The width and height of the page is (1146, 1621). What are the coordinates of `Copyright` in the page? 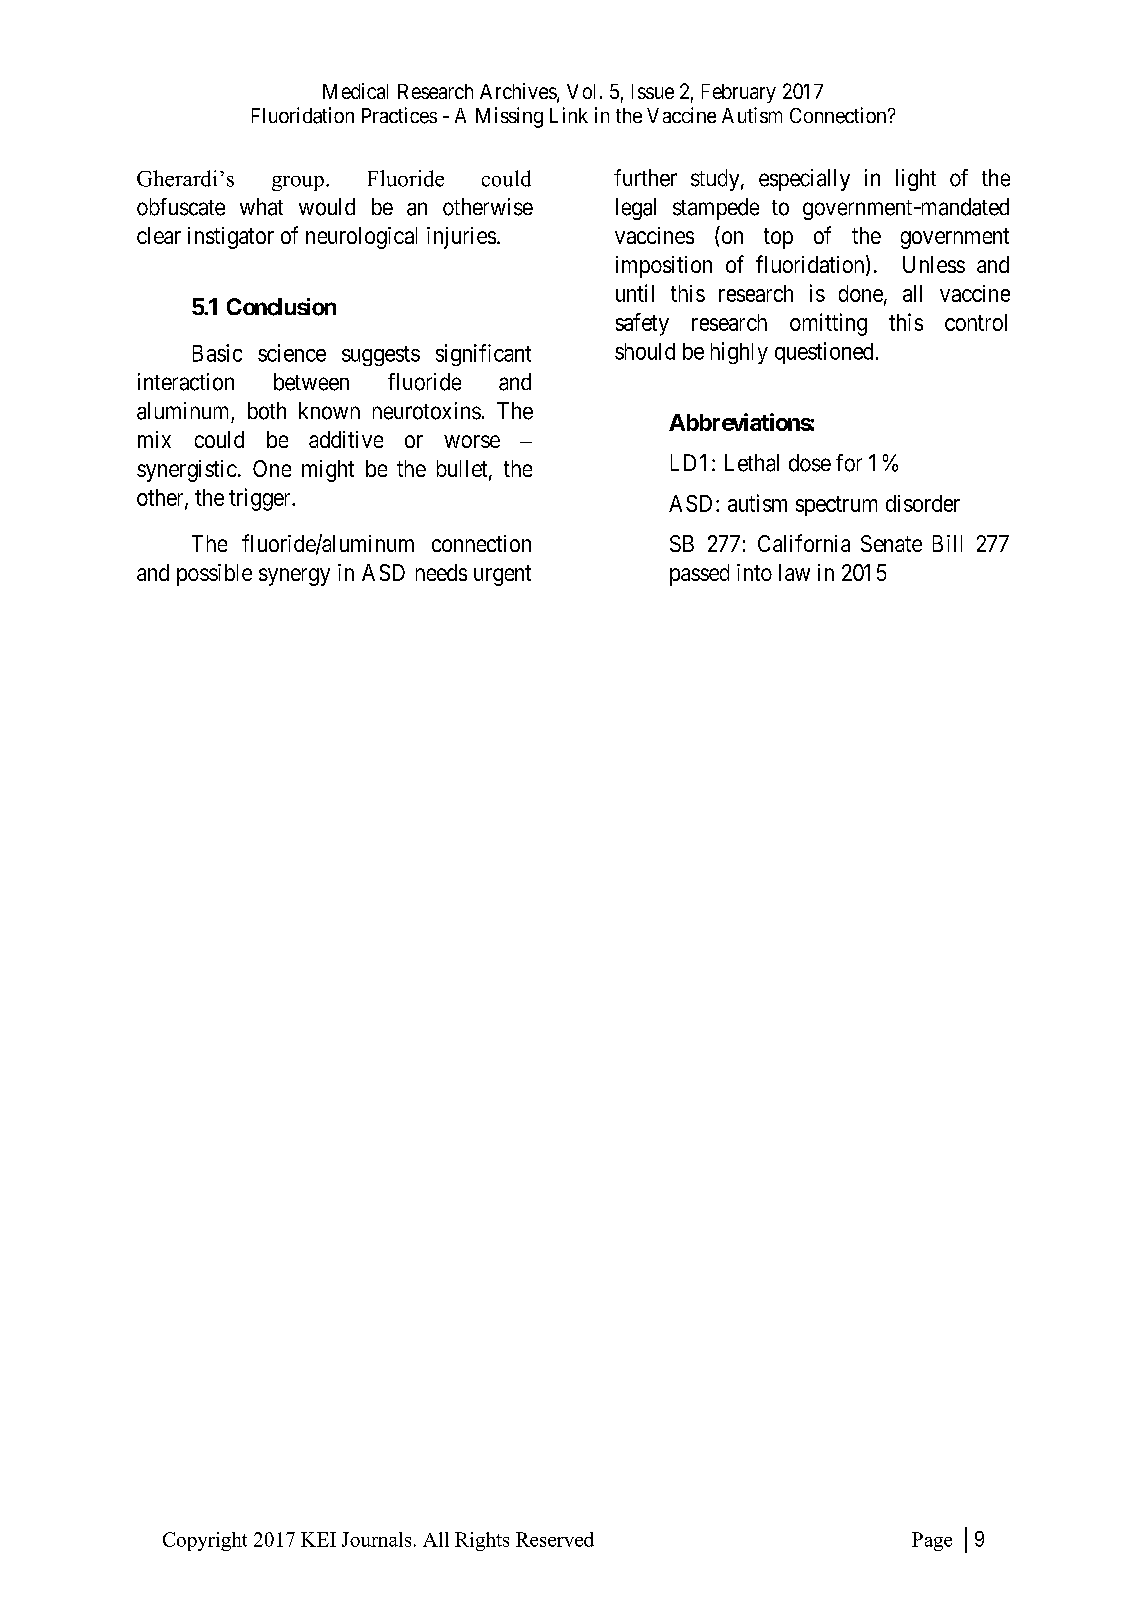 It's located at (205, 1541).
